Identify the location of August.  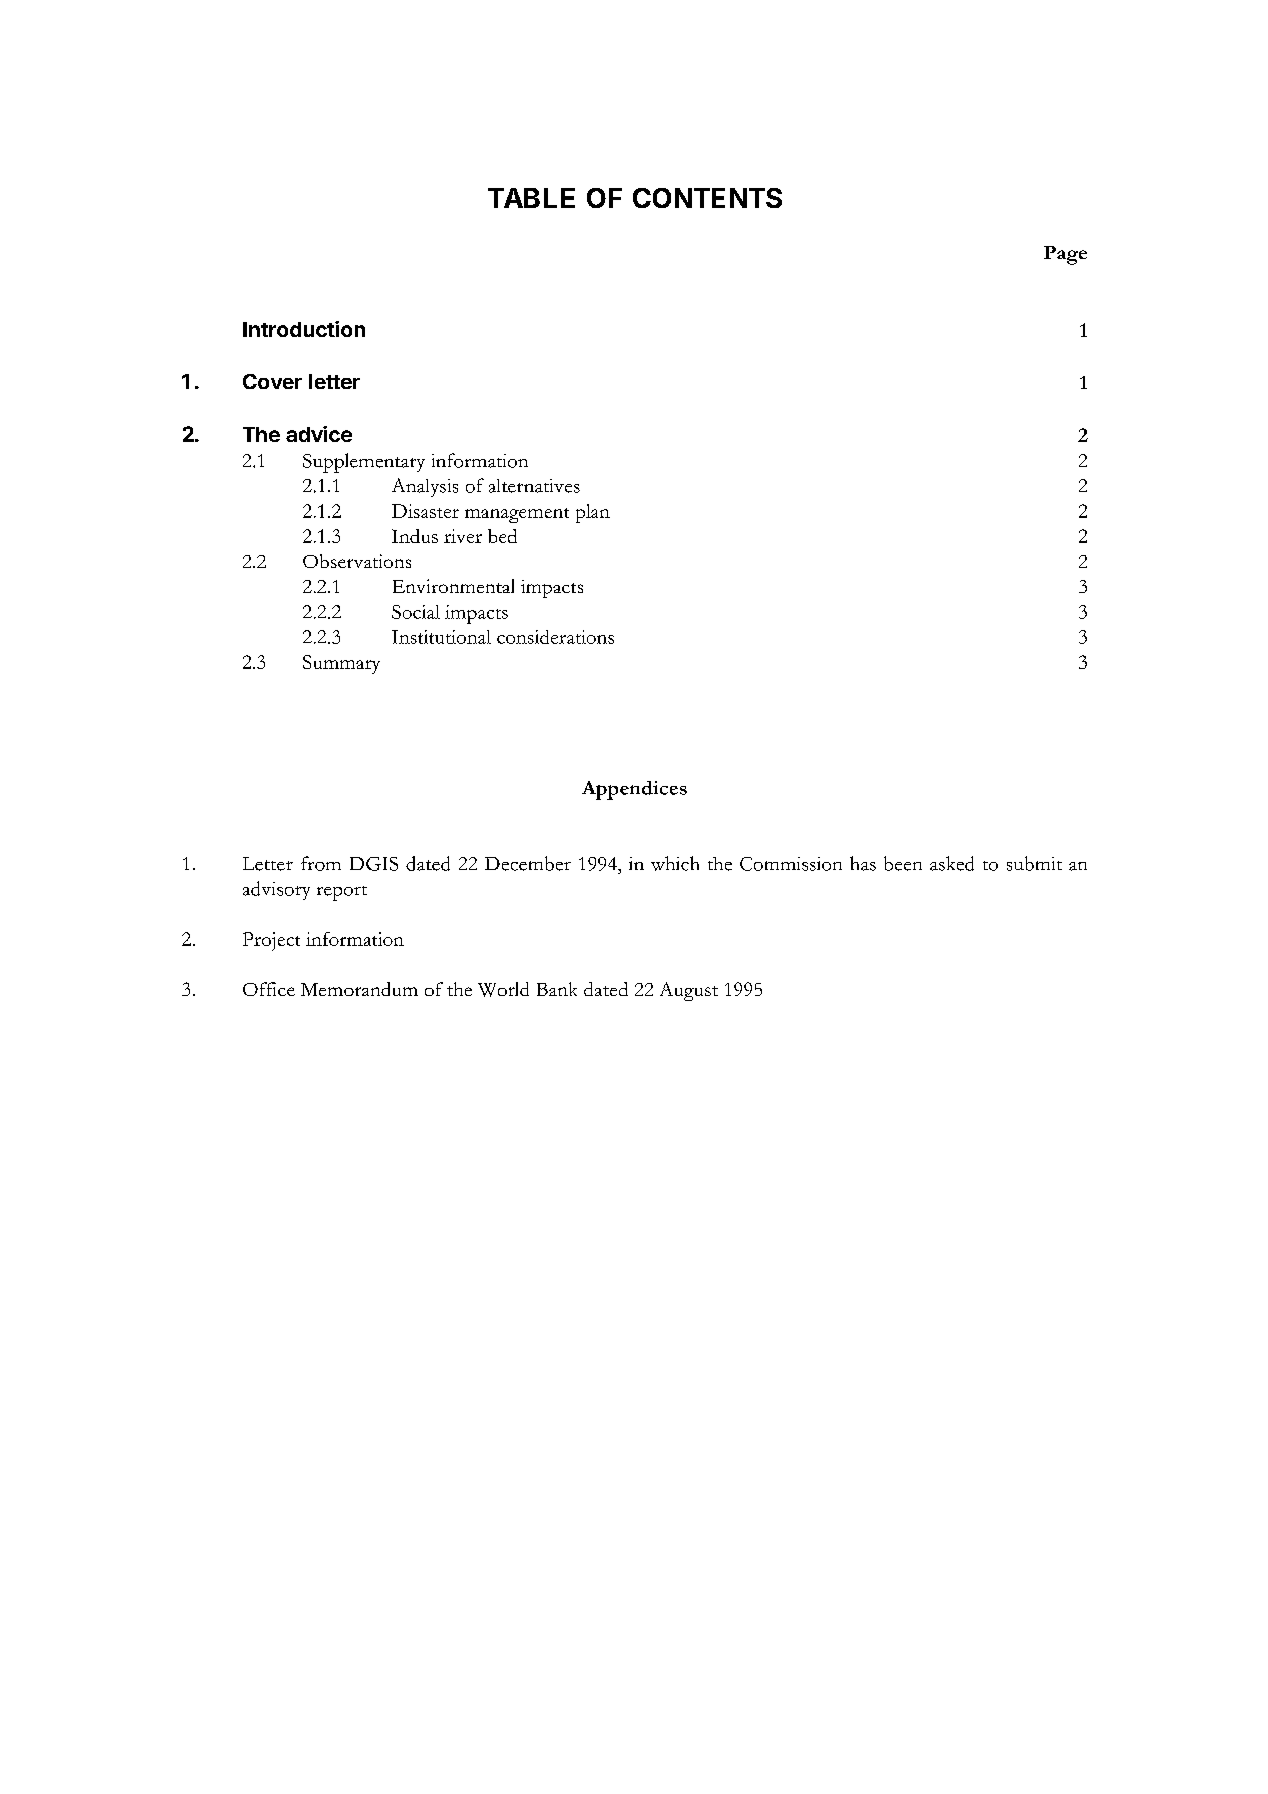
(689, 991).
